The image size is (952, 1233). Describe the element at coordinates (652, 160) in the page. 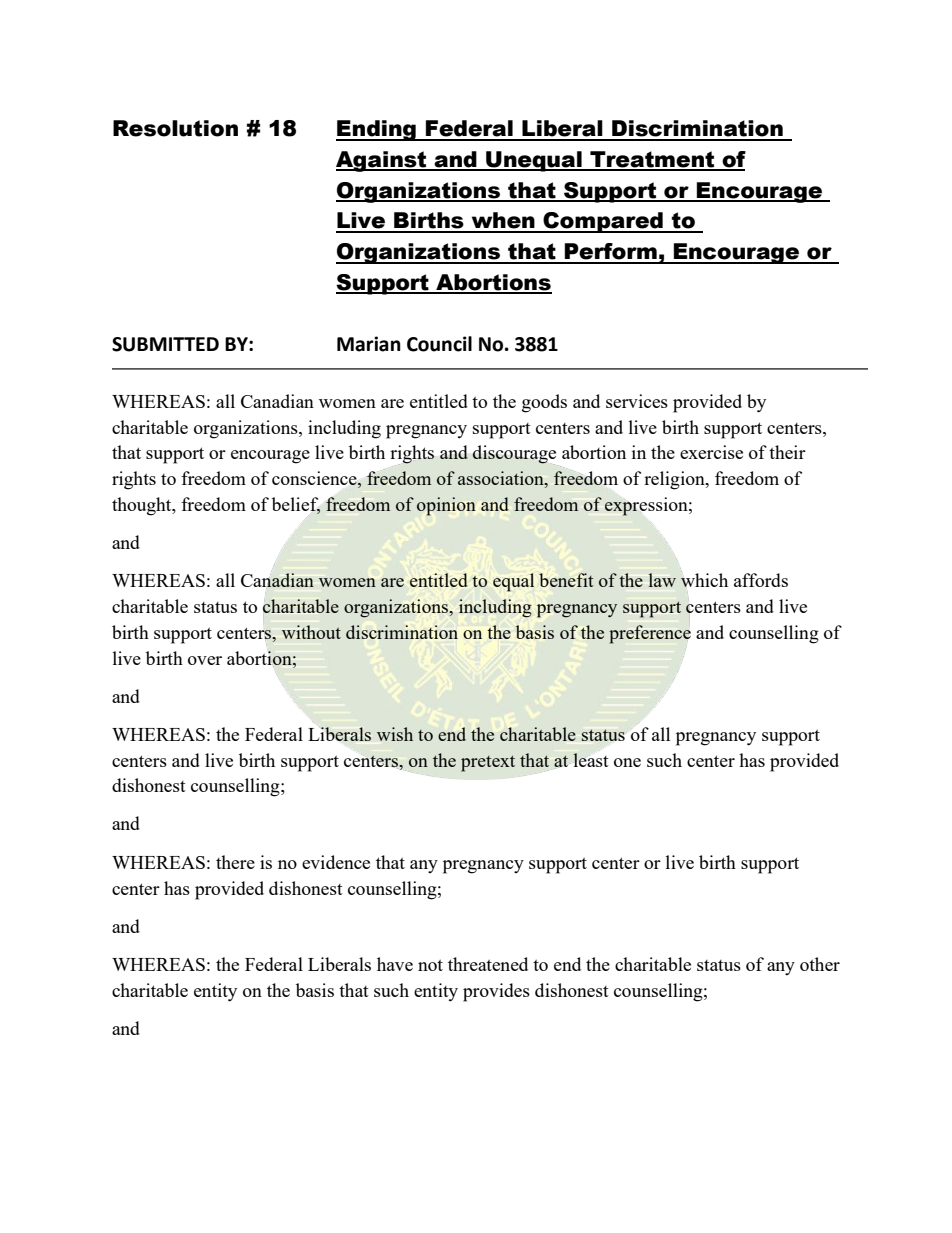

I see `Treatment` at that location.
